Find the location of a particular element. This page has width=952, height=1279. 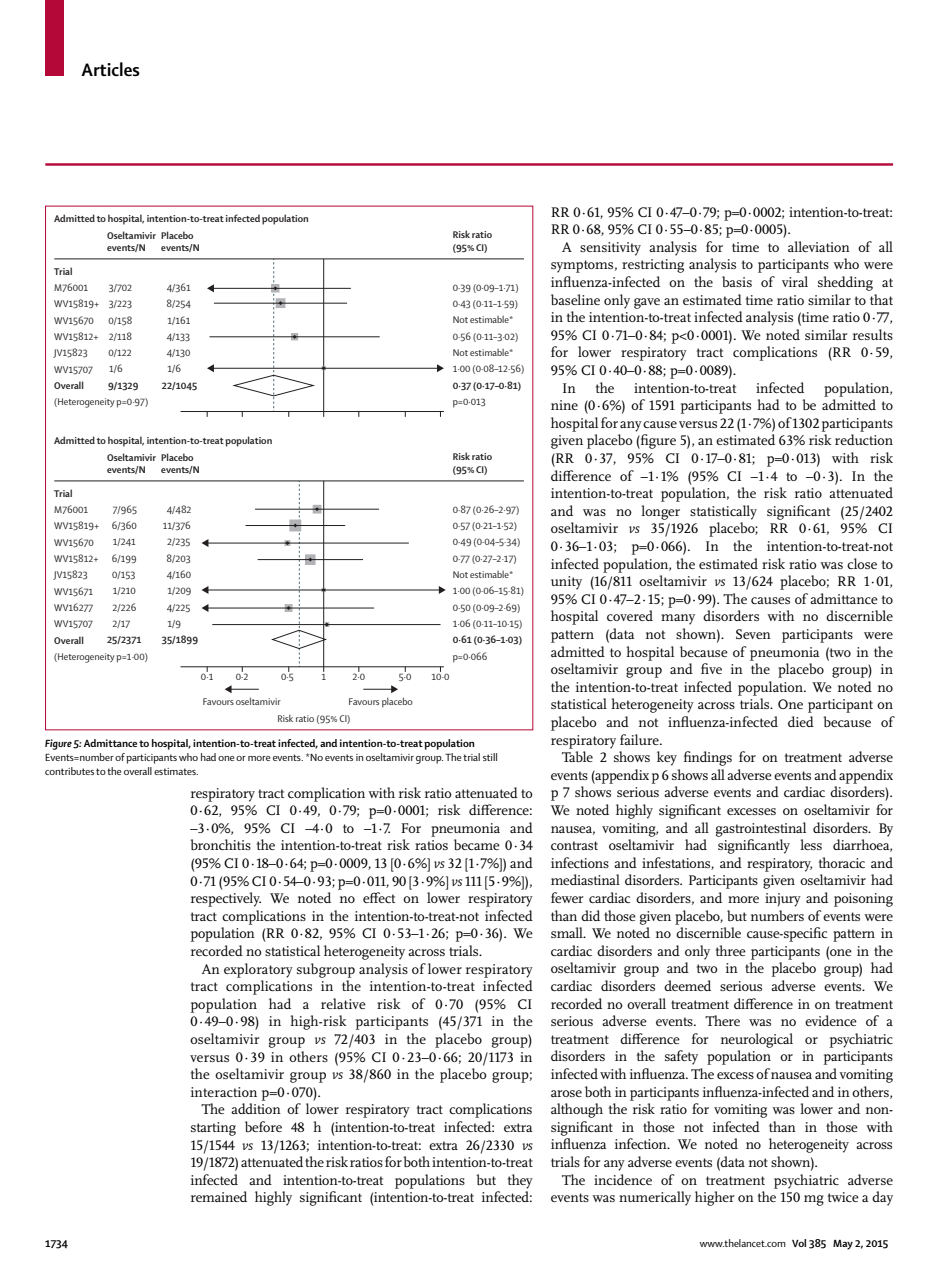

small is located at coordinates (568, 932).
